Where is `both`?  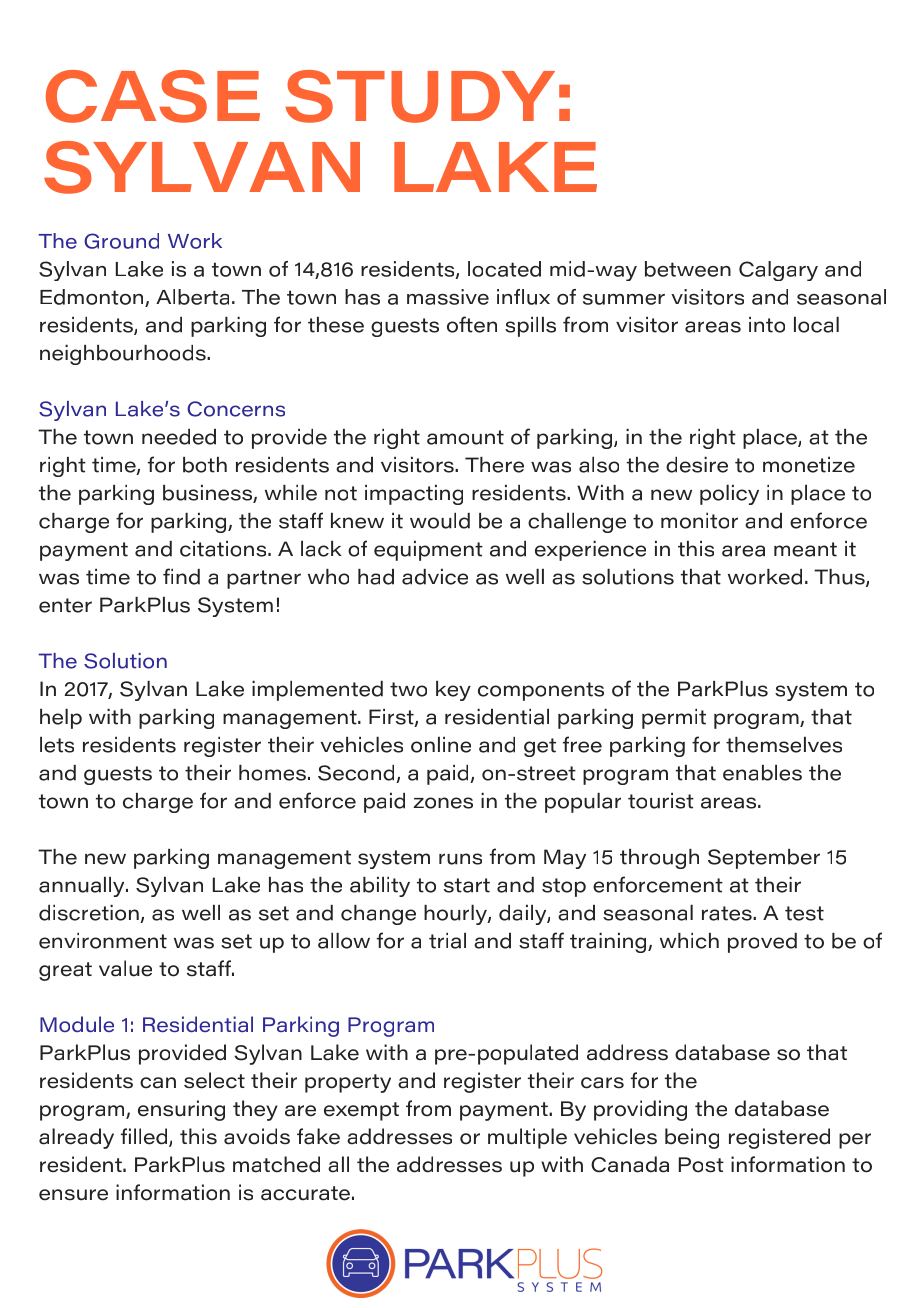 both is located at coordinates (205, 465).
